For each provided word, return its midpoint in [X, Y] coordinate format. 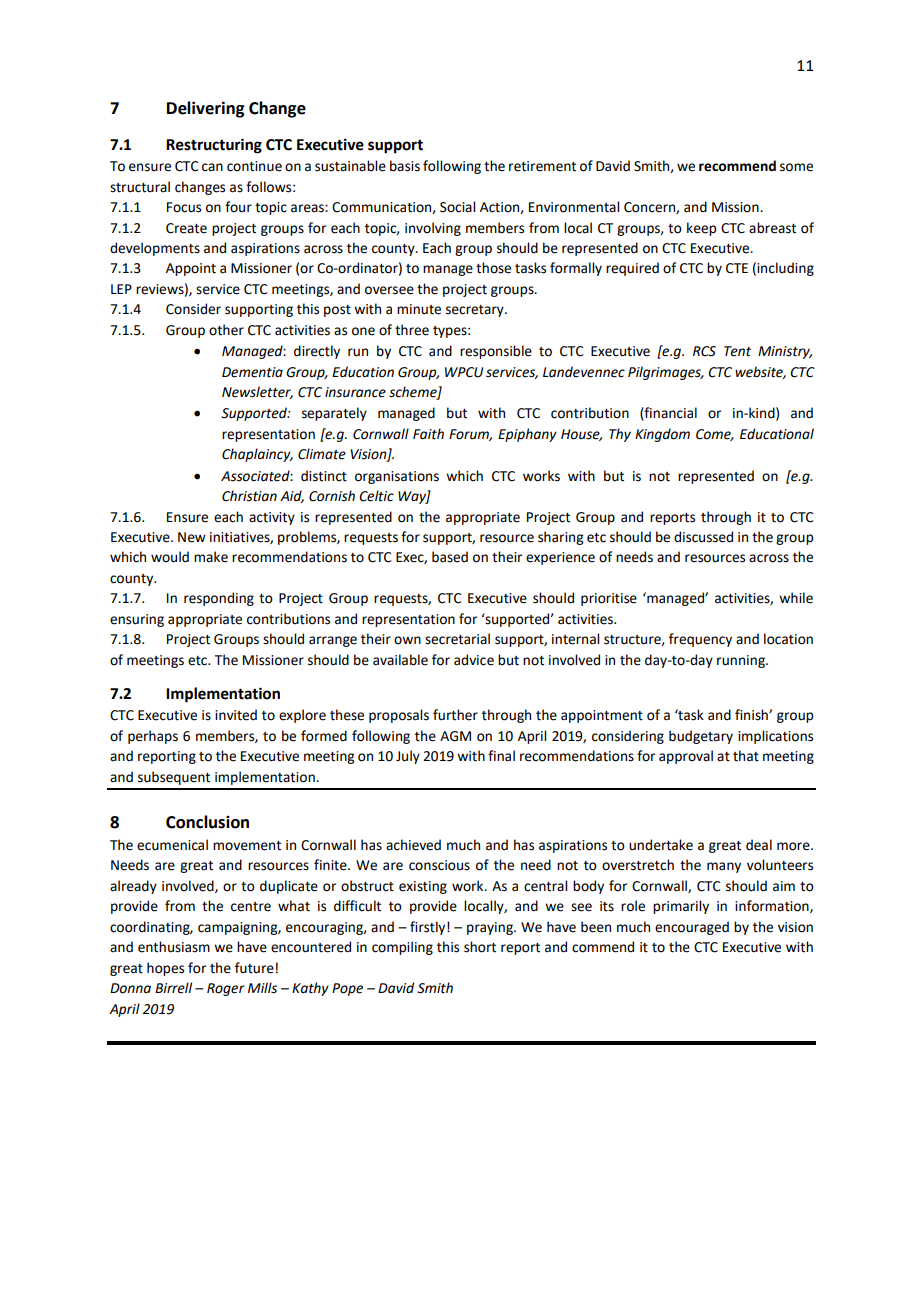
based [450, 557]
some [796, 167]
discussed [703, 537]
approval [686, 757]
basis [405, 166]
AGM [455, 736]
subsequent [174, 778]
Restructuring [214, 146]
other [226, 330]
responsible [496, 352]
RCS [704, 351]
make [211, 557]
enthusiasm [174, 947]
